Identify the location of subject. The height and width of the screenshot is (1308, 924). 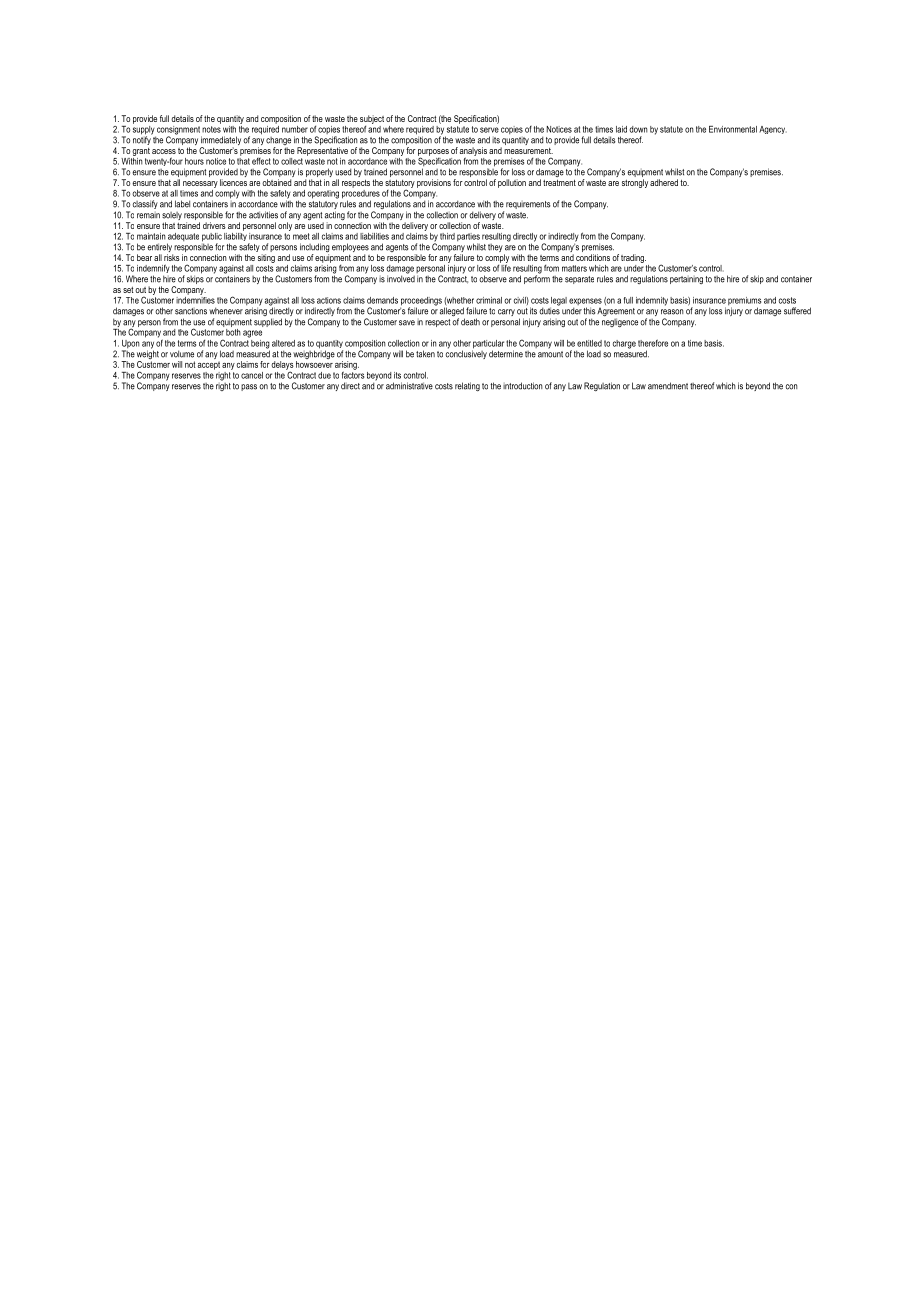
(372, 120).
